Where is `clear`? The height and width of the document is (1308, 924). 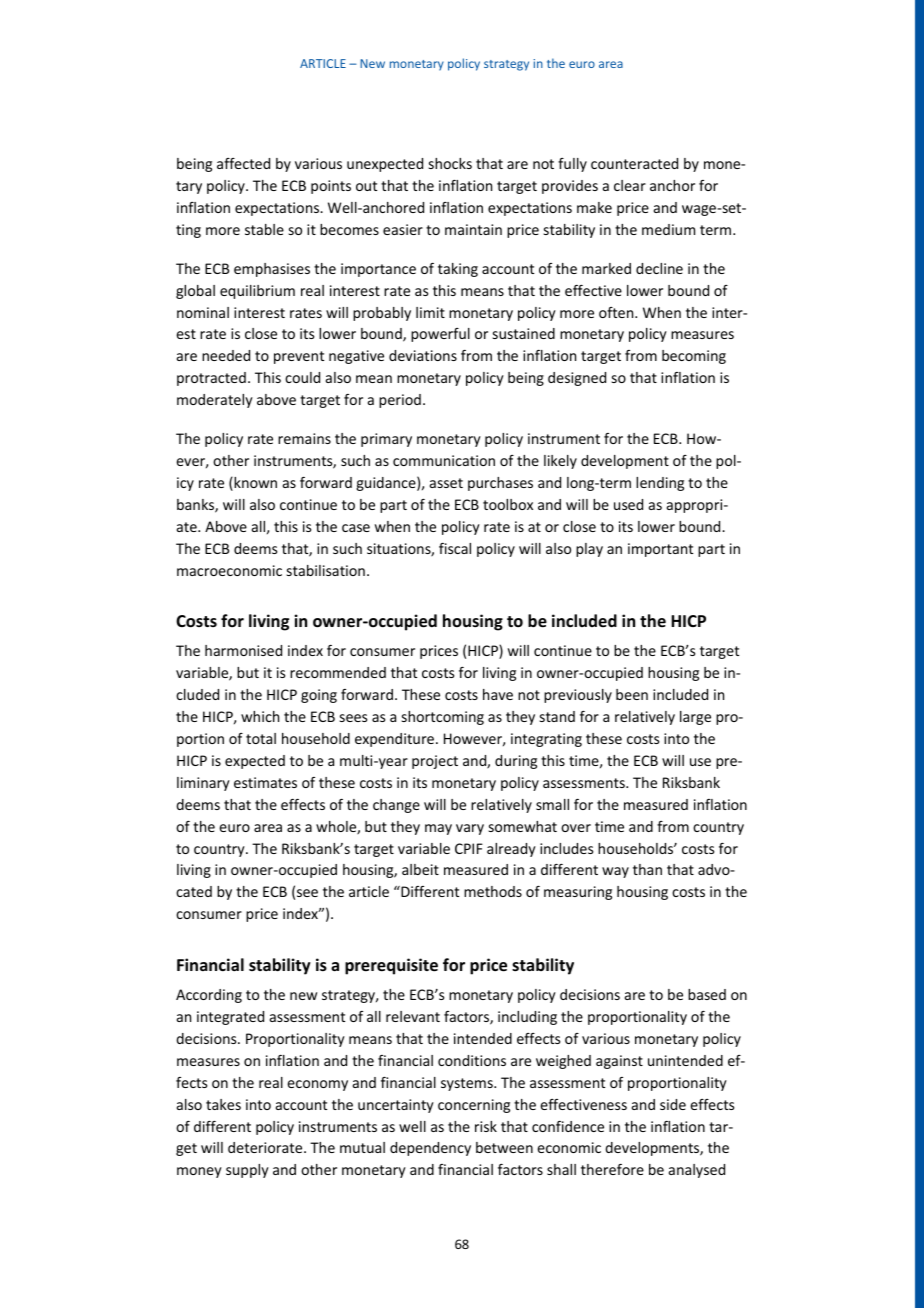 clear is located at coordinates (630, 185).
